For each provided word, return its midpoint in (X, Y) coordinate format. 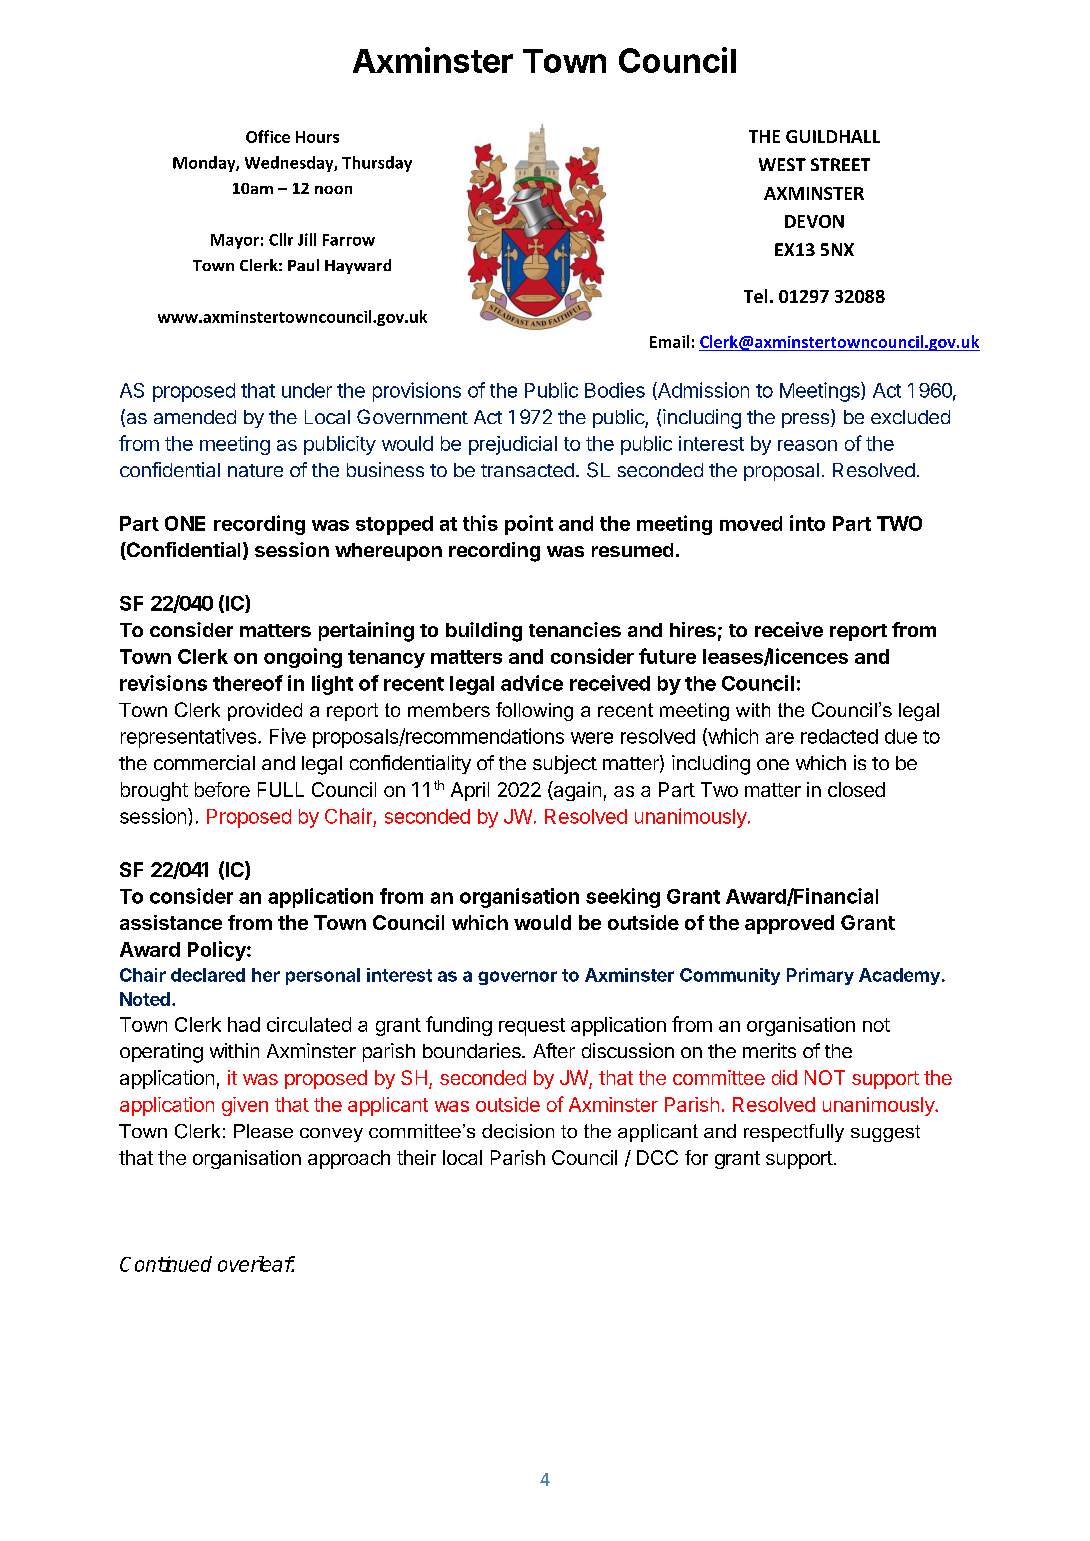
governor (517, 978)
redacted (839, 736)
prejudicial (513, 445)
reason (807, 445)
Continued (166, 1264)
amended (195, 417)
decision (518, 1131)
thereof (248, 683)
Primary (820, 976)
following (534, 711)
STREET (840, 164)
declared (208, 975)
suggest (885, 1133)
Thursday (377, 164)
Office (268, 136)
